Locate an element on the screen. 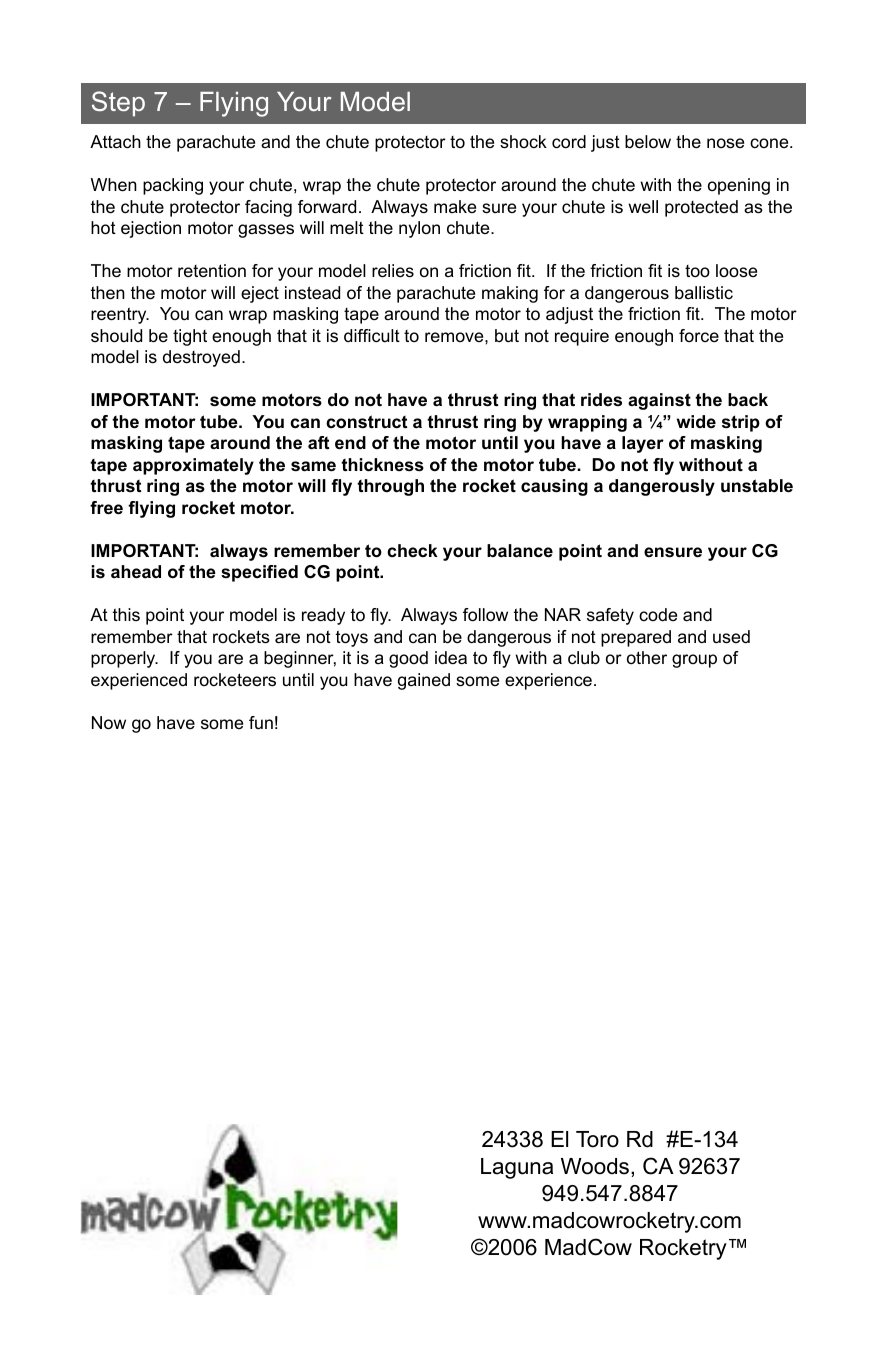  layer is located at coordinates (643, 444).
